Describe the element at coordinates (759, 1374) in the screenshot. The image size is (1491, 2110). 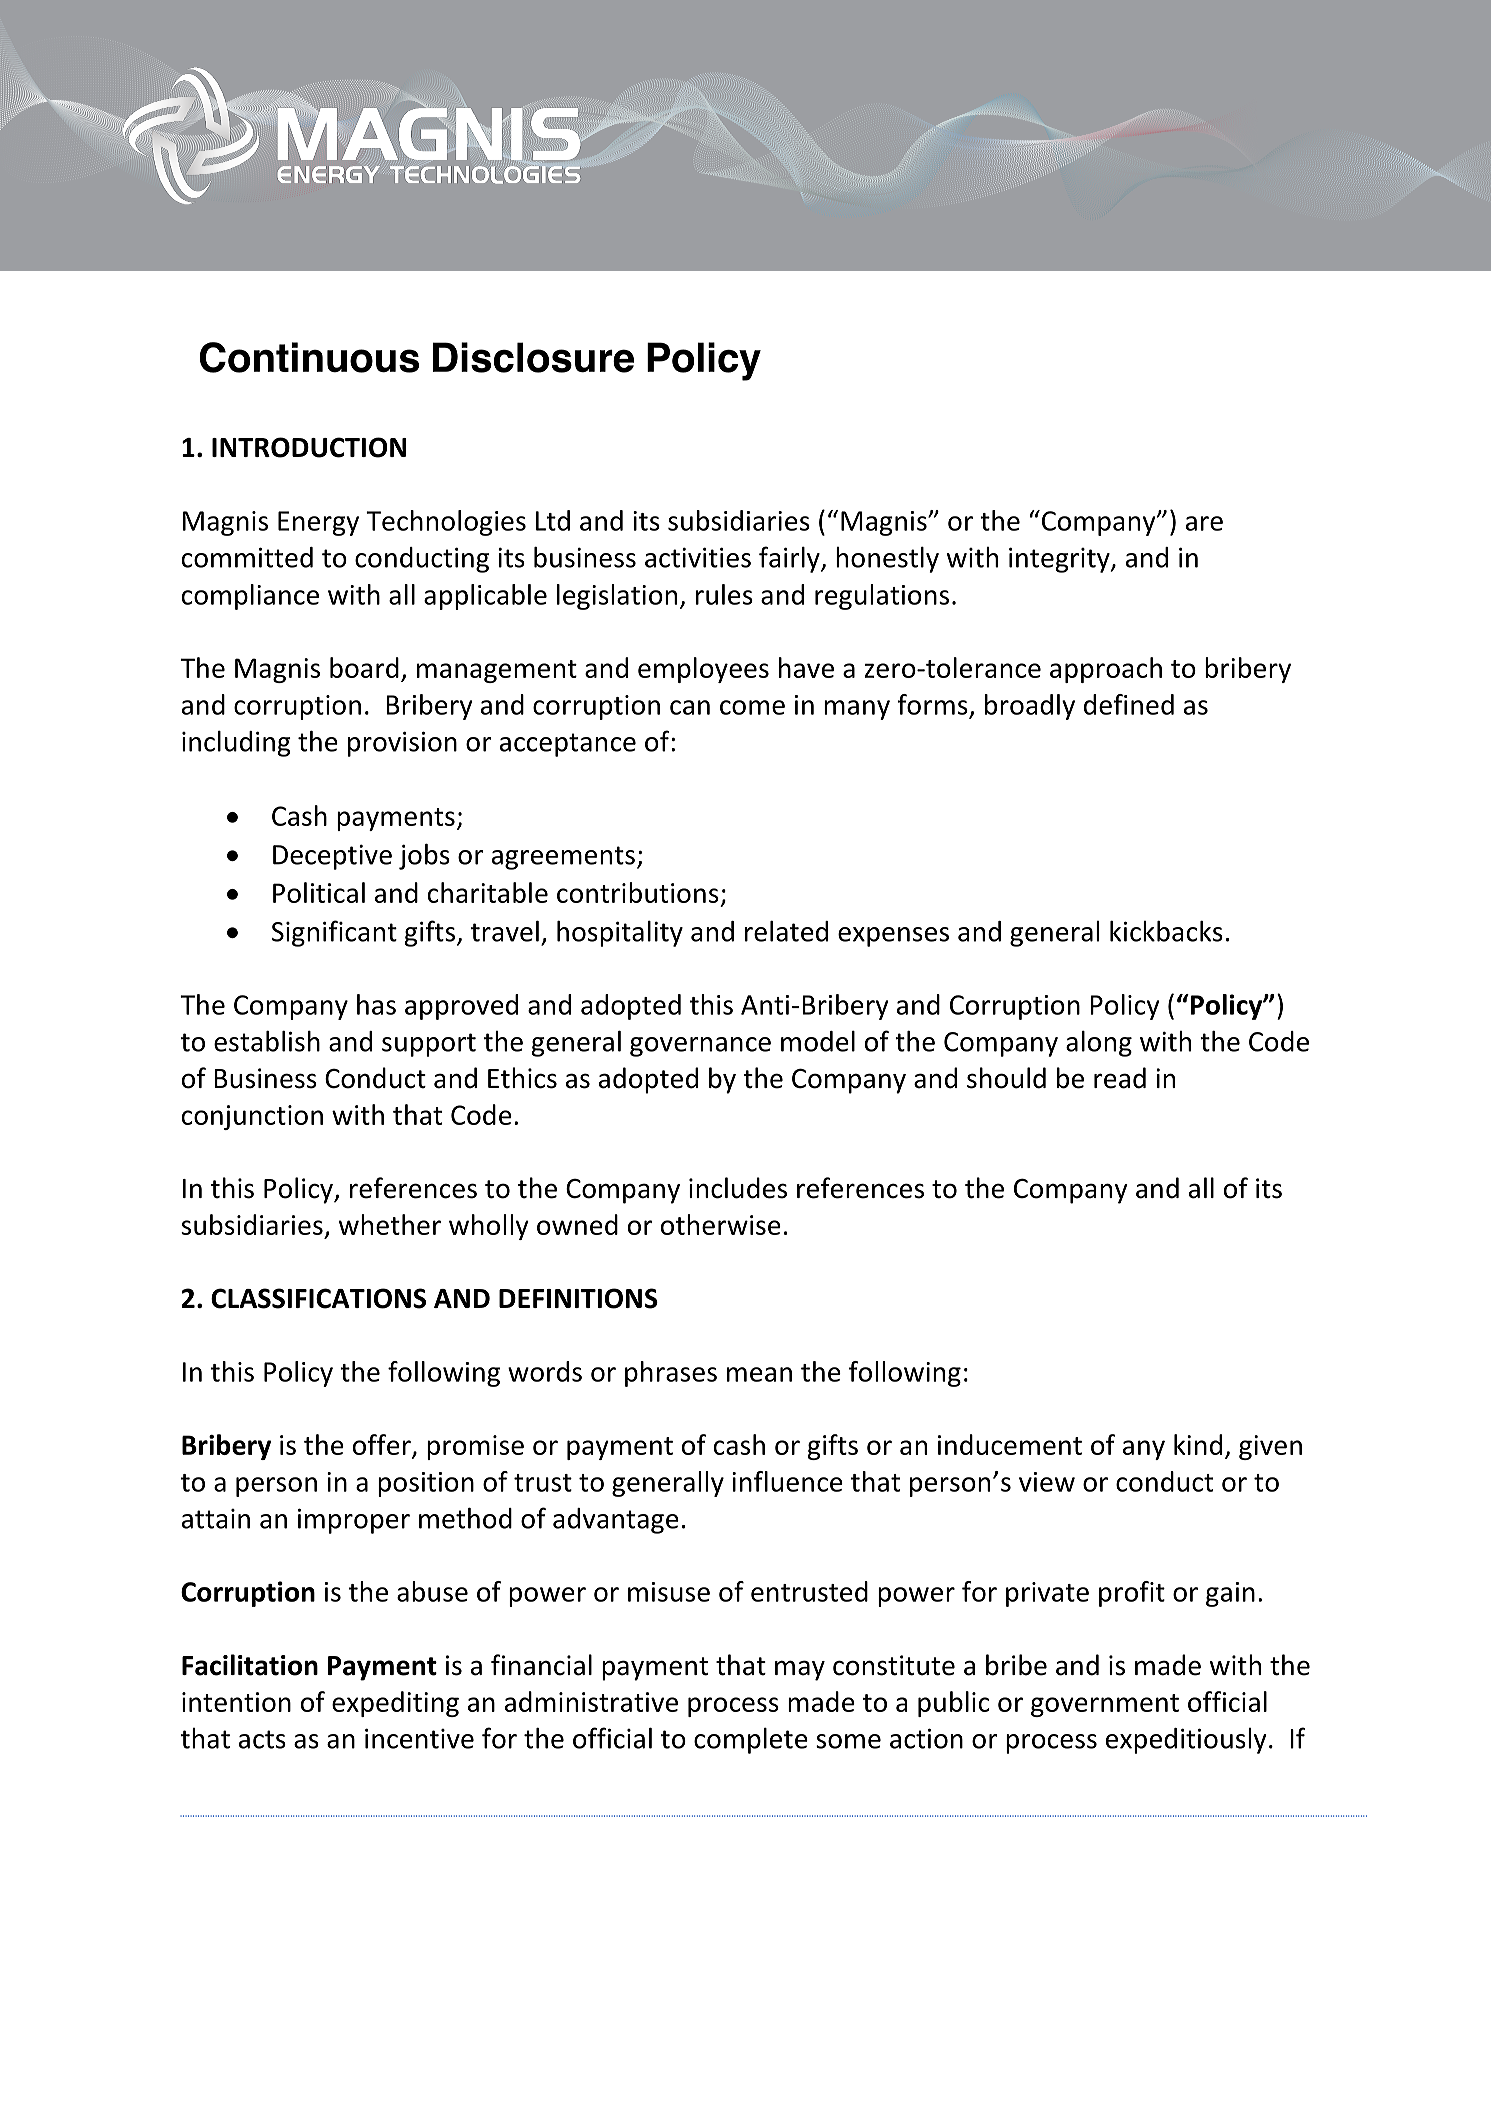
I see `mean` at that location.
